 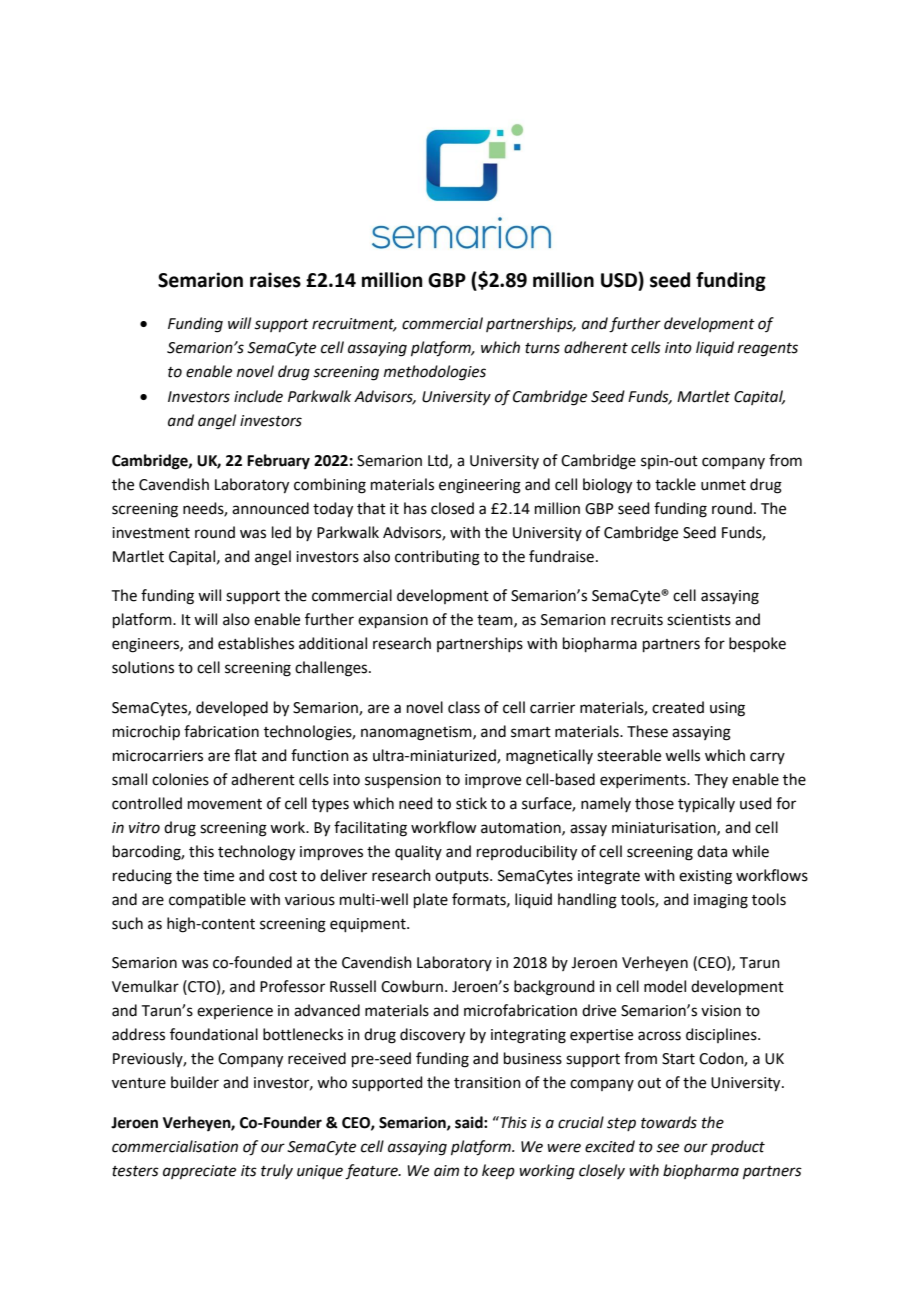 I want to click on reagents, so click(x=768, y=350).
